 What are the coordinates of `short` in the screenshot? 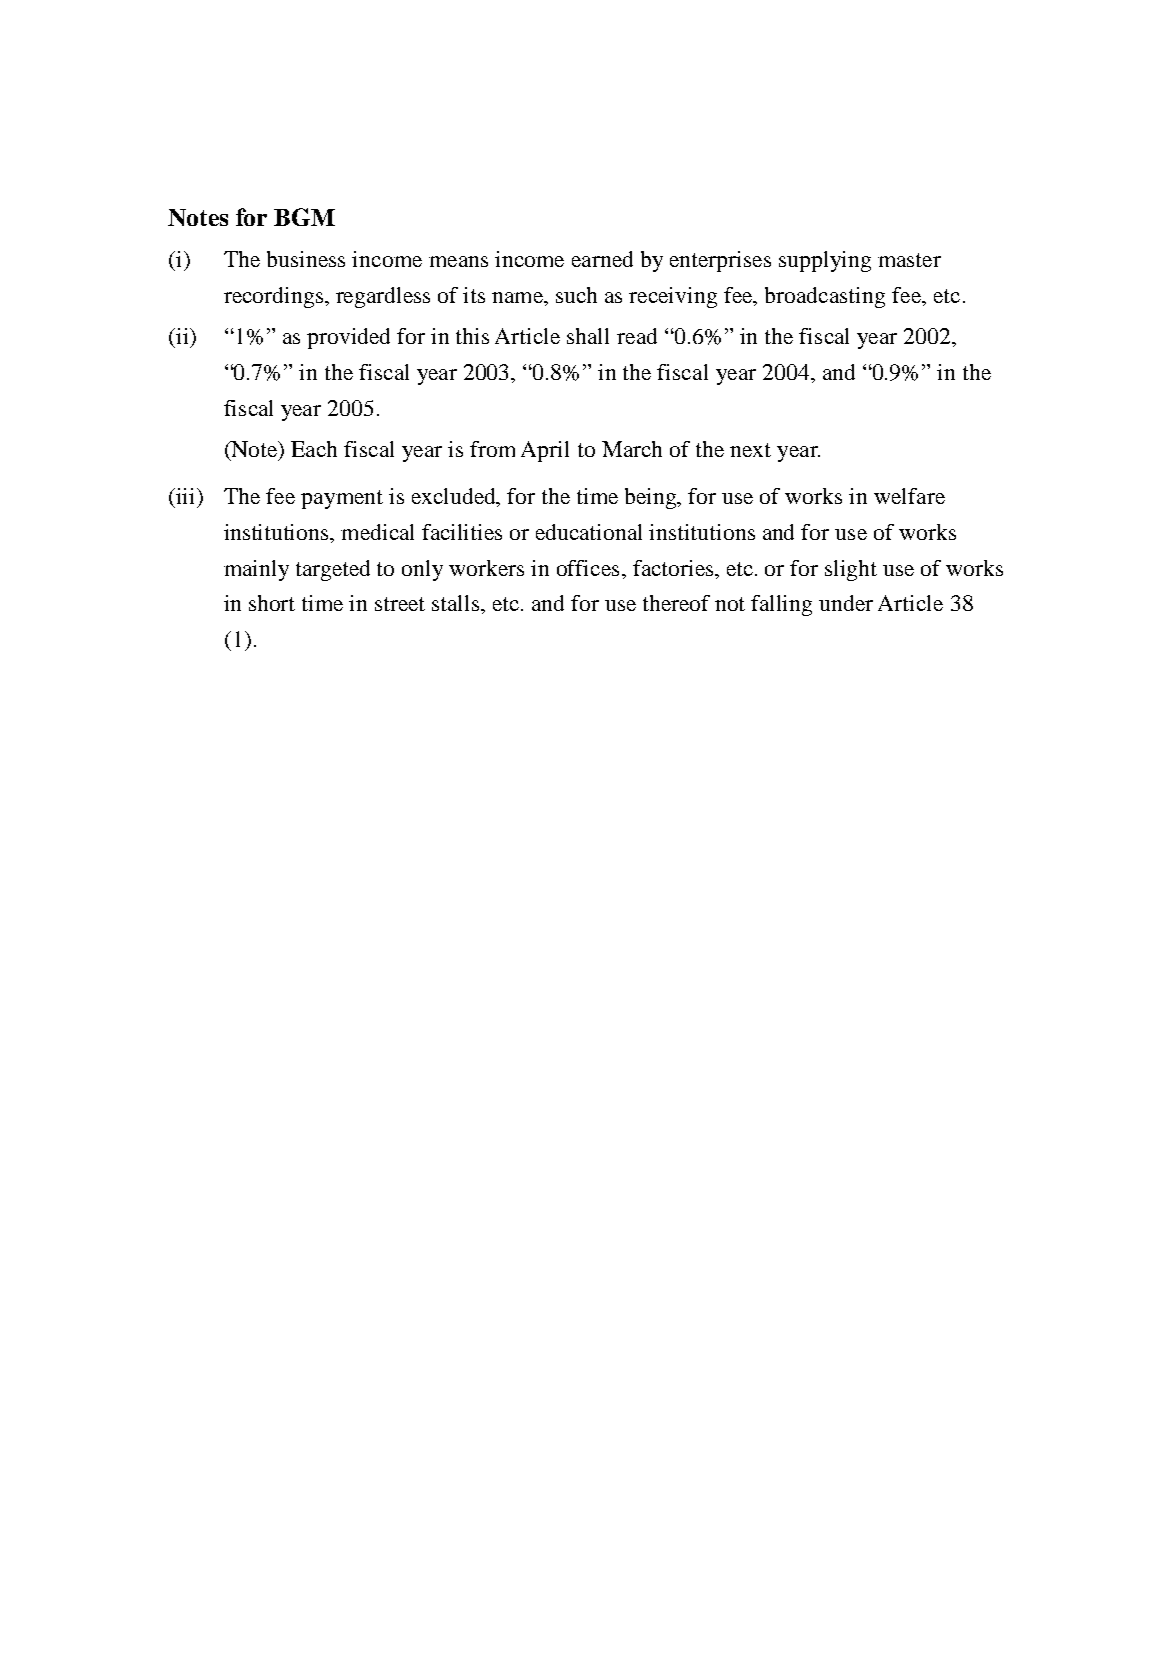 It's located at (272, 603).
